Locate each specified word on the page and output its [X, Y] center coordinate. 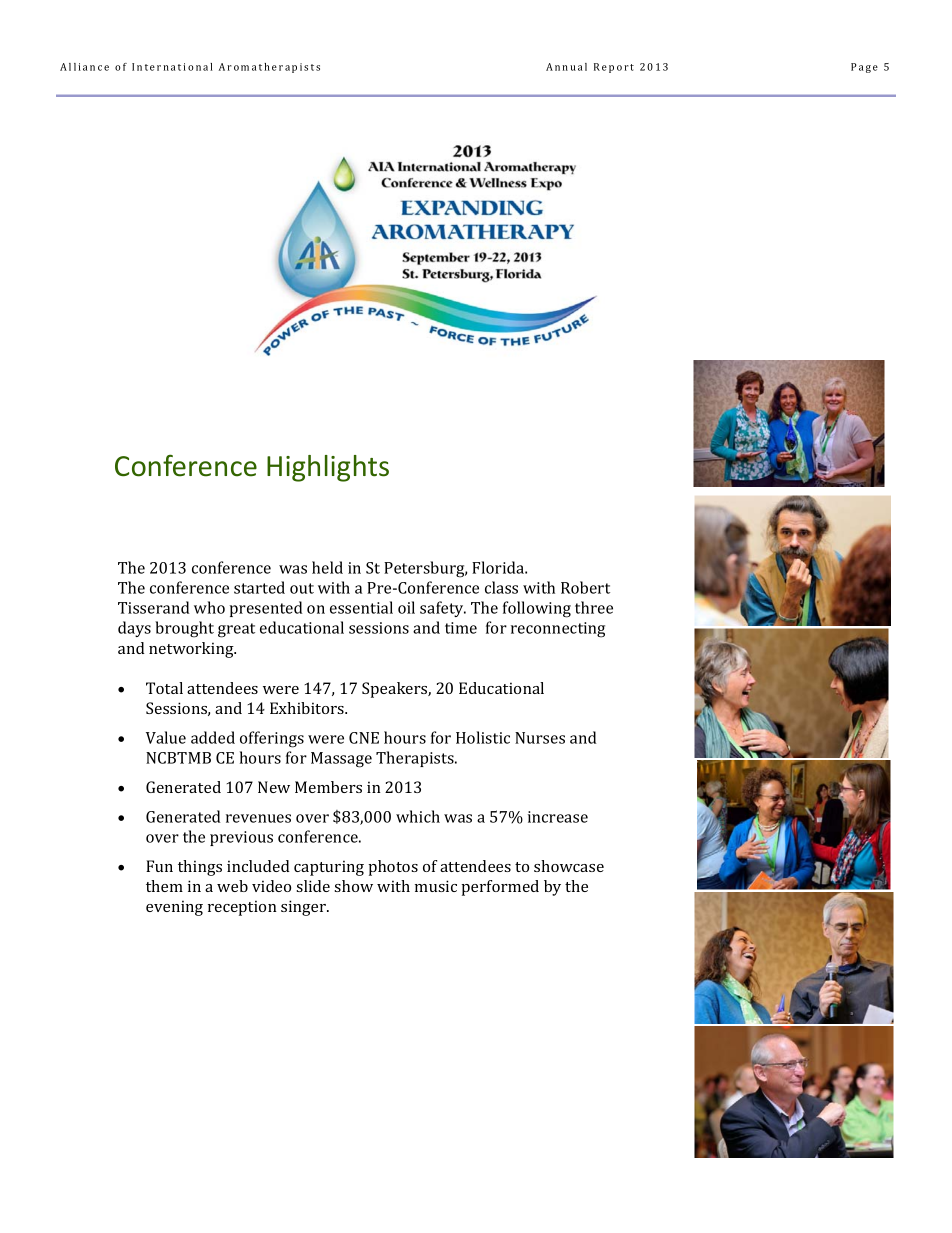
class [501, 587]
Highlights [328, 468]
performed [500, 888]
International [172, 67]
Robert [585, 587]
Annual [566, 67]
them [164, 886]
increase [558, 817]
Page [864, 68]
